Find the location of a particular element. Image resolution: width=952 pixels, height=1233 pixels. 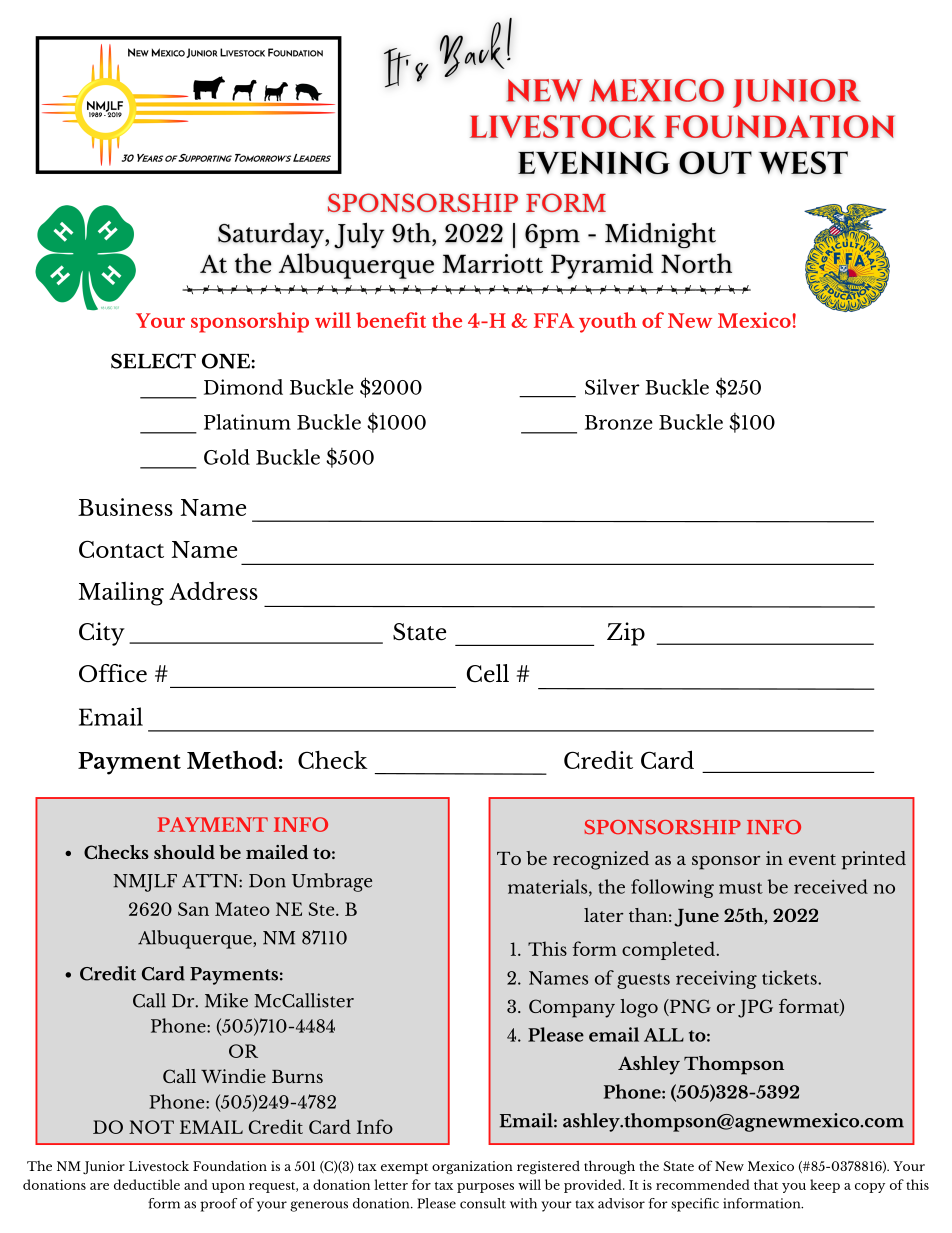

youth is located at coordinates (608, 322).
